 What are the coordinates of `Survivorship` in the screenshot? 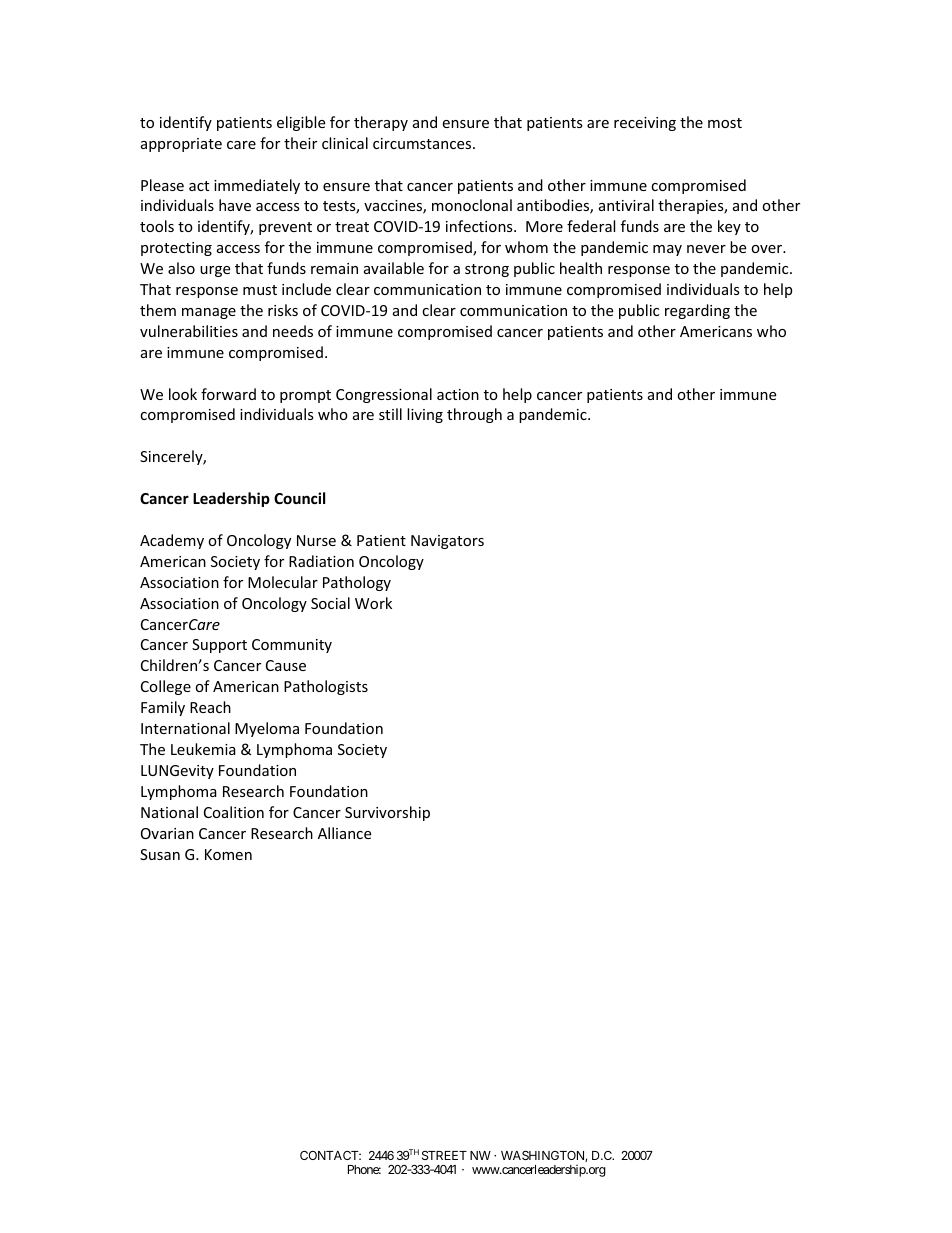 It's located at (387, 813).
